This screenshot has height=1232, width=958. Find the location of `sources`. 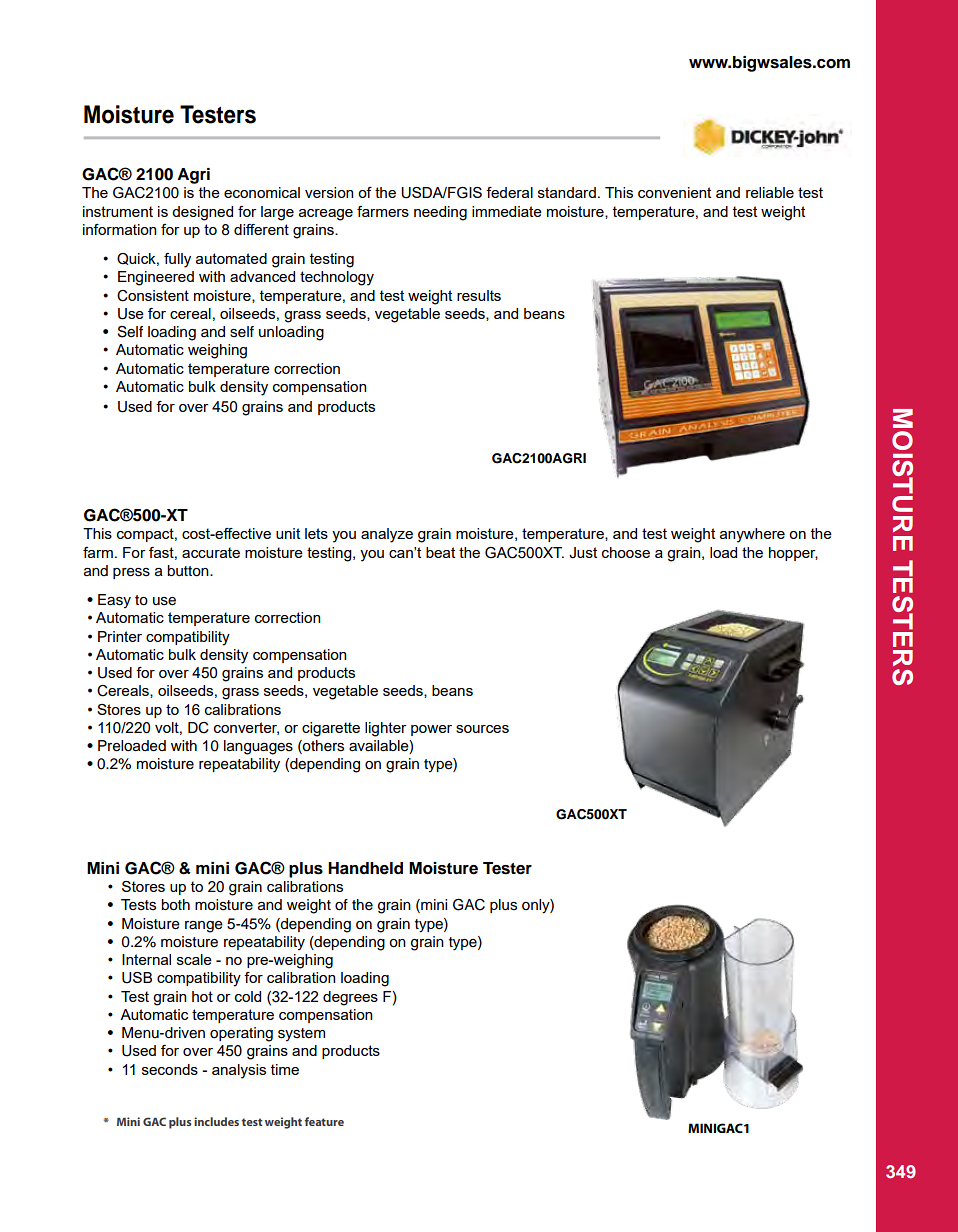

sources is located at coordinates (482, 729).
